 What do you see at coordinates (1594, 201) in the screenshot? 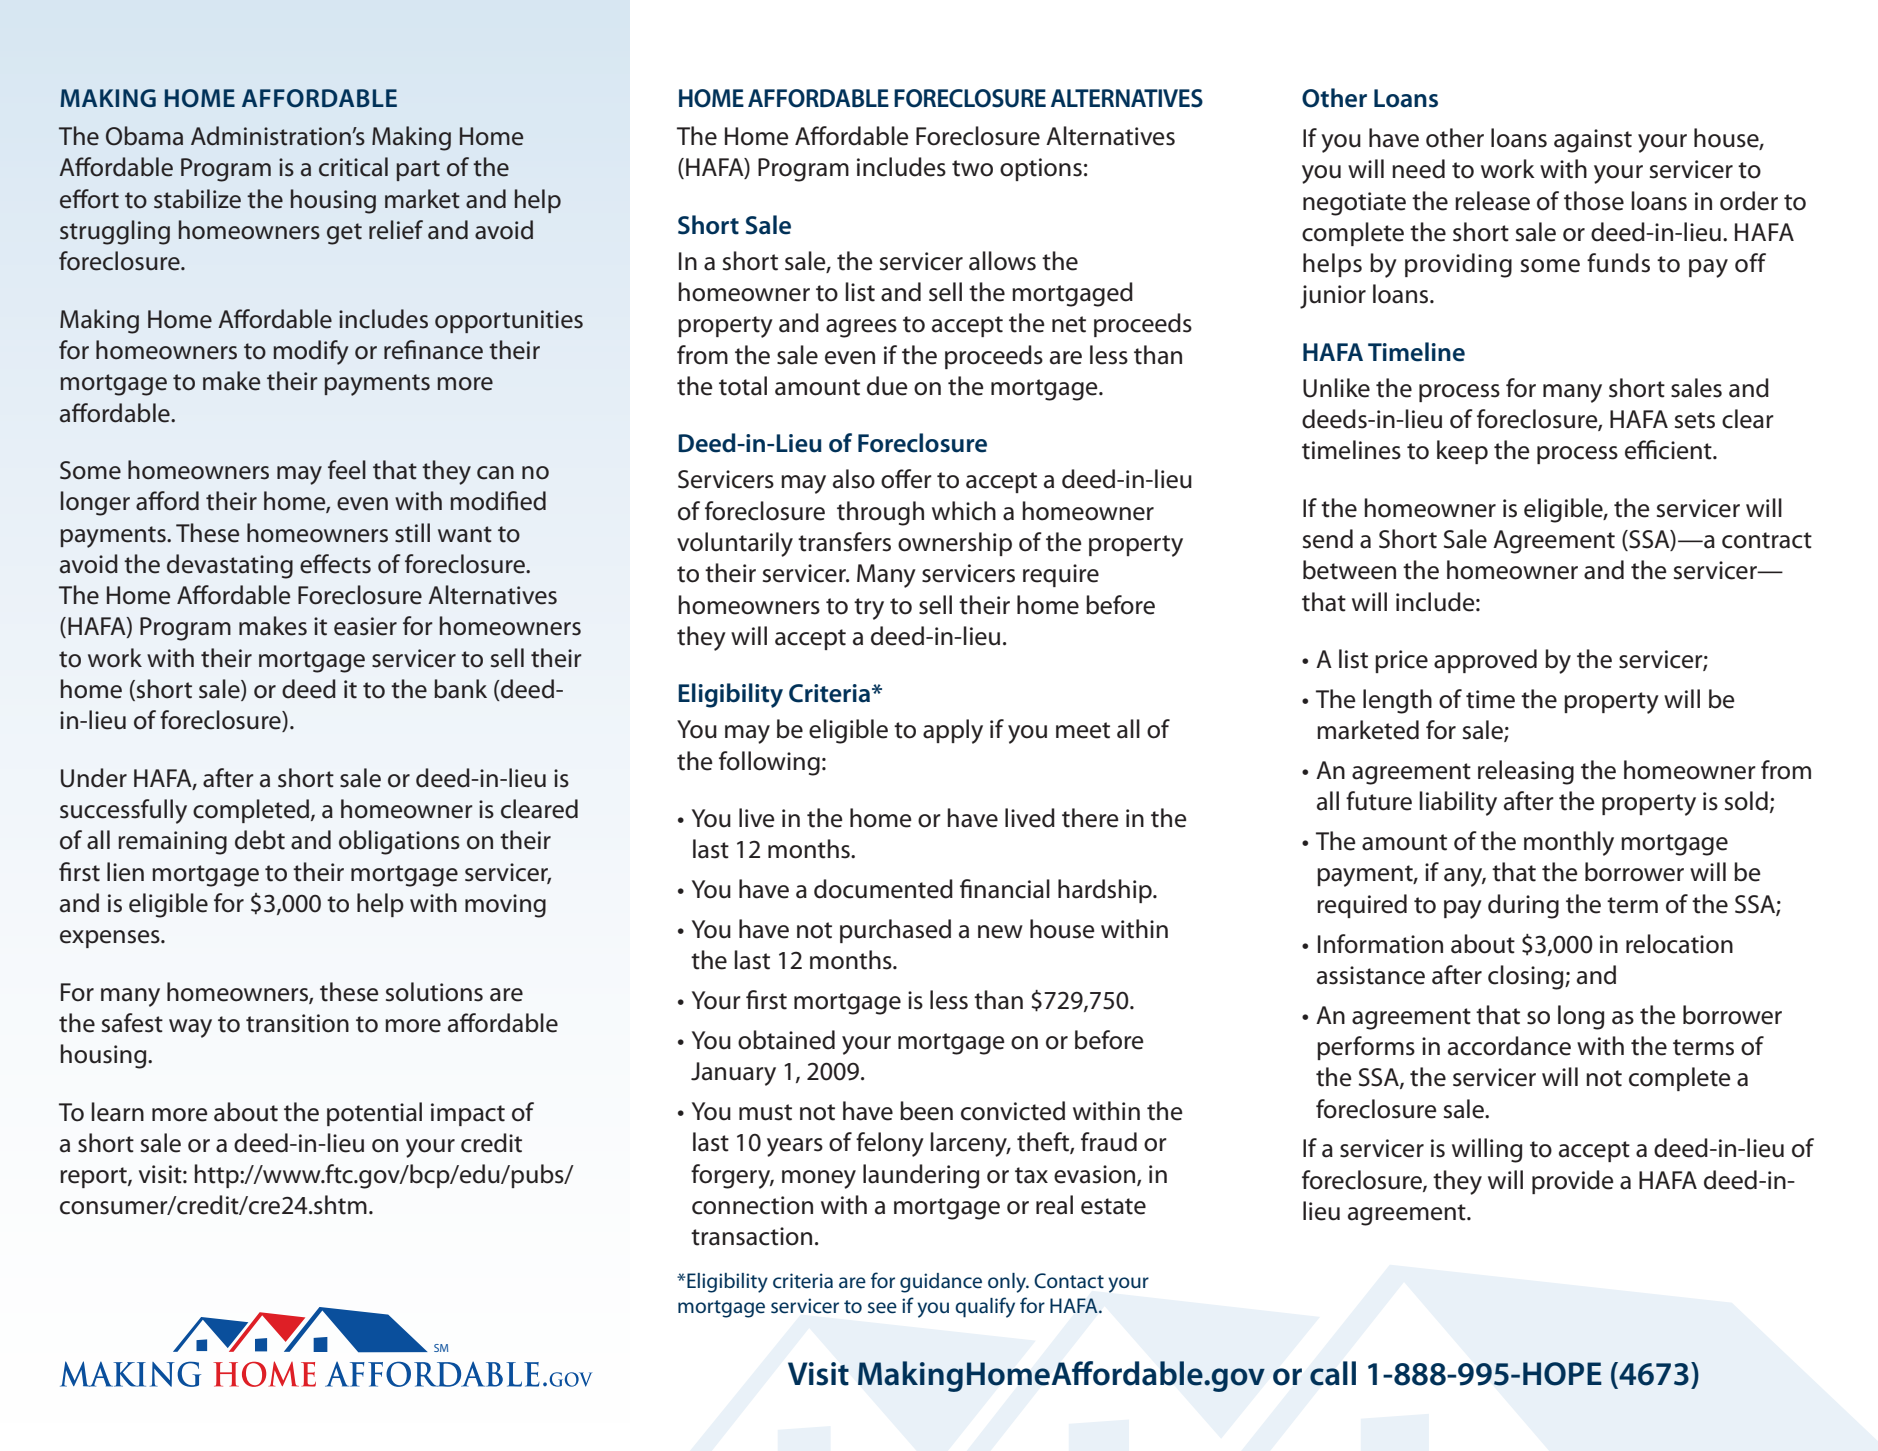
I see `those` at bounding box center [1594, 201].
